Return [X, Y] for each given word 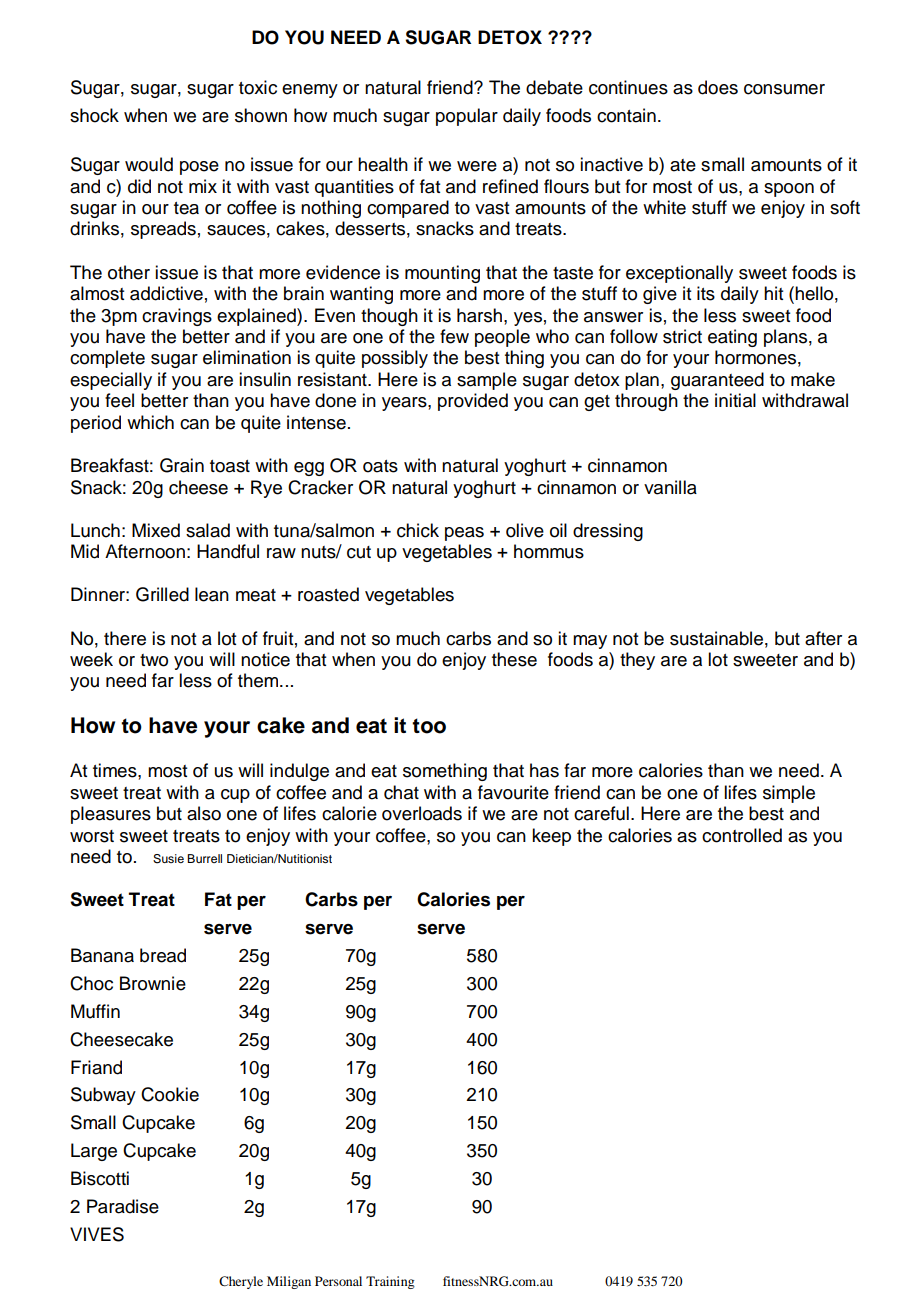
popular [467, 117]
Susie [168, 859]
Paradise [123, 1206]
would [149, 164]
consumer [784, 89]
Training [390, 1282]
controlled [742, 835]
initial [735, 400]
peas [464, 534]
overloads [422, 813]
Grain [182, 465]
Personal [338, 1281]
